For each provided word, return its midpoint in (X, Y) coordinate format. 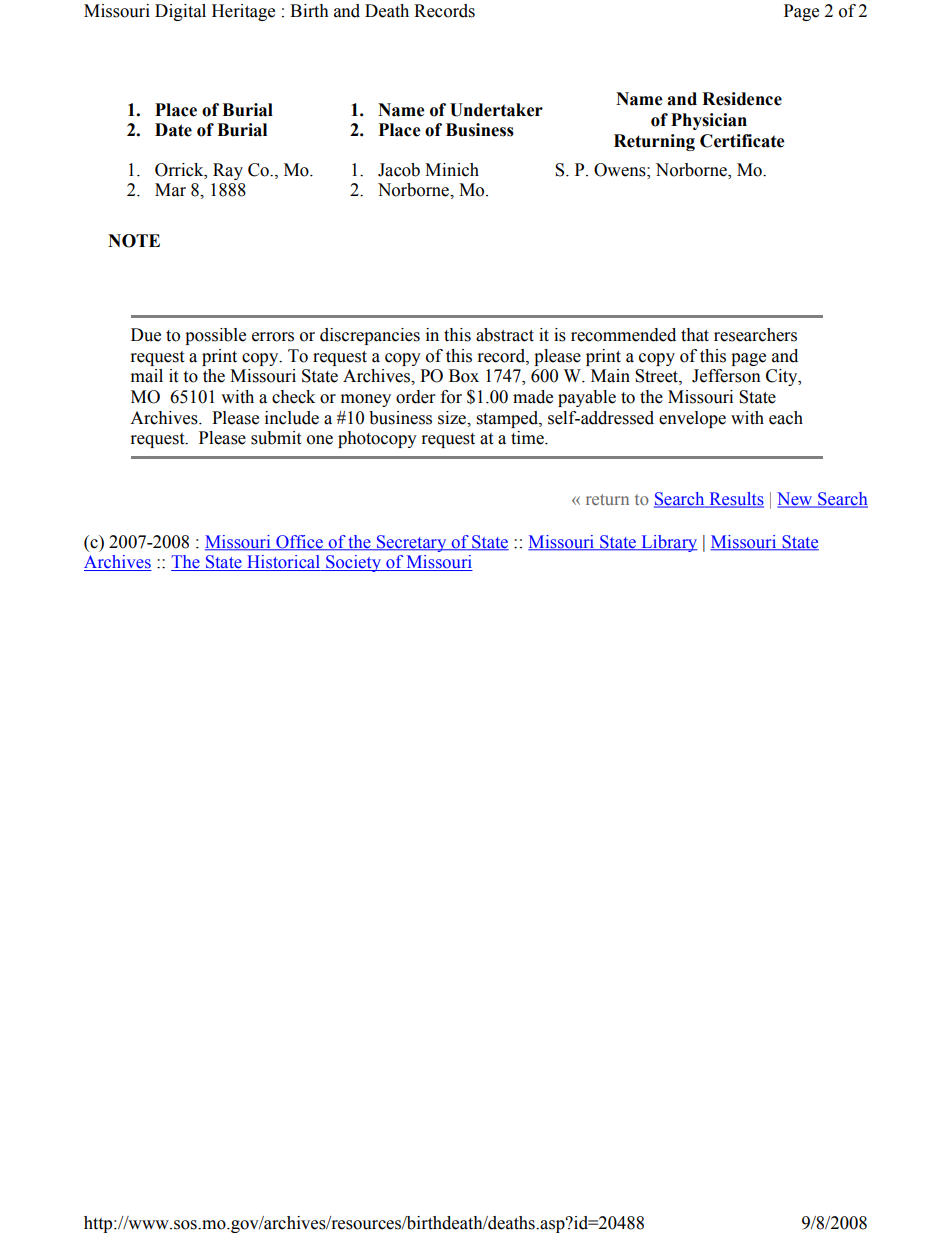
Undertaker (496, 110)
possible (215, 336)
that (695, 335)
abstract (505, 335)
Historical (284, 563)
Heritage (243, 12)
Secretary (411, 543)
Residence (742, 99)
